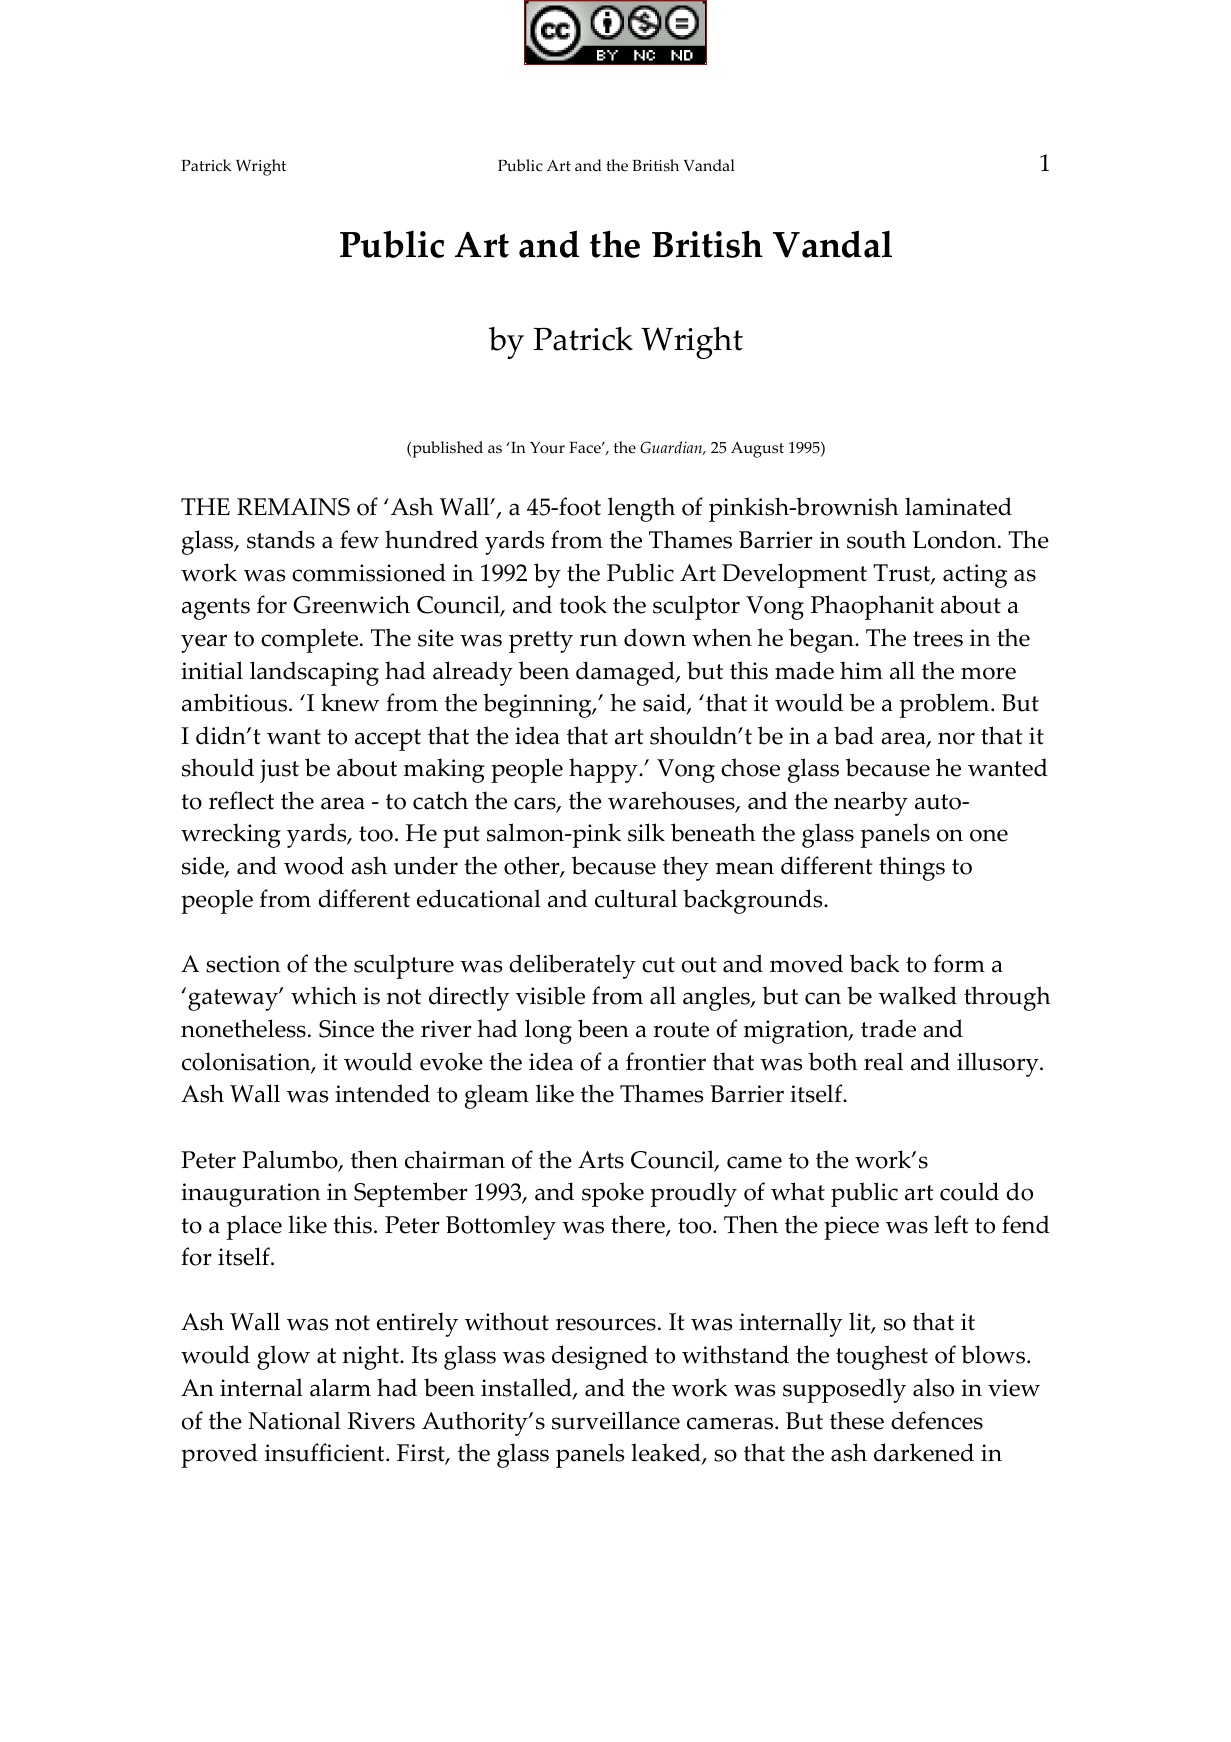 Image resolution: width=1231 pixels, height=1742 pixels. I want to click on section, so click(243, 964).
